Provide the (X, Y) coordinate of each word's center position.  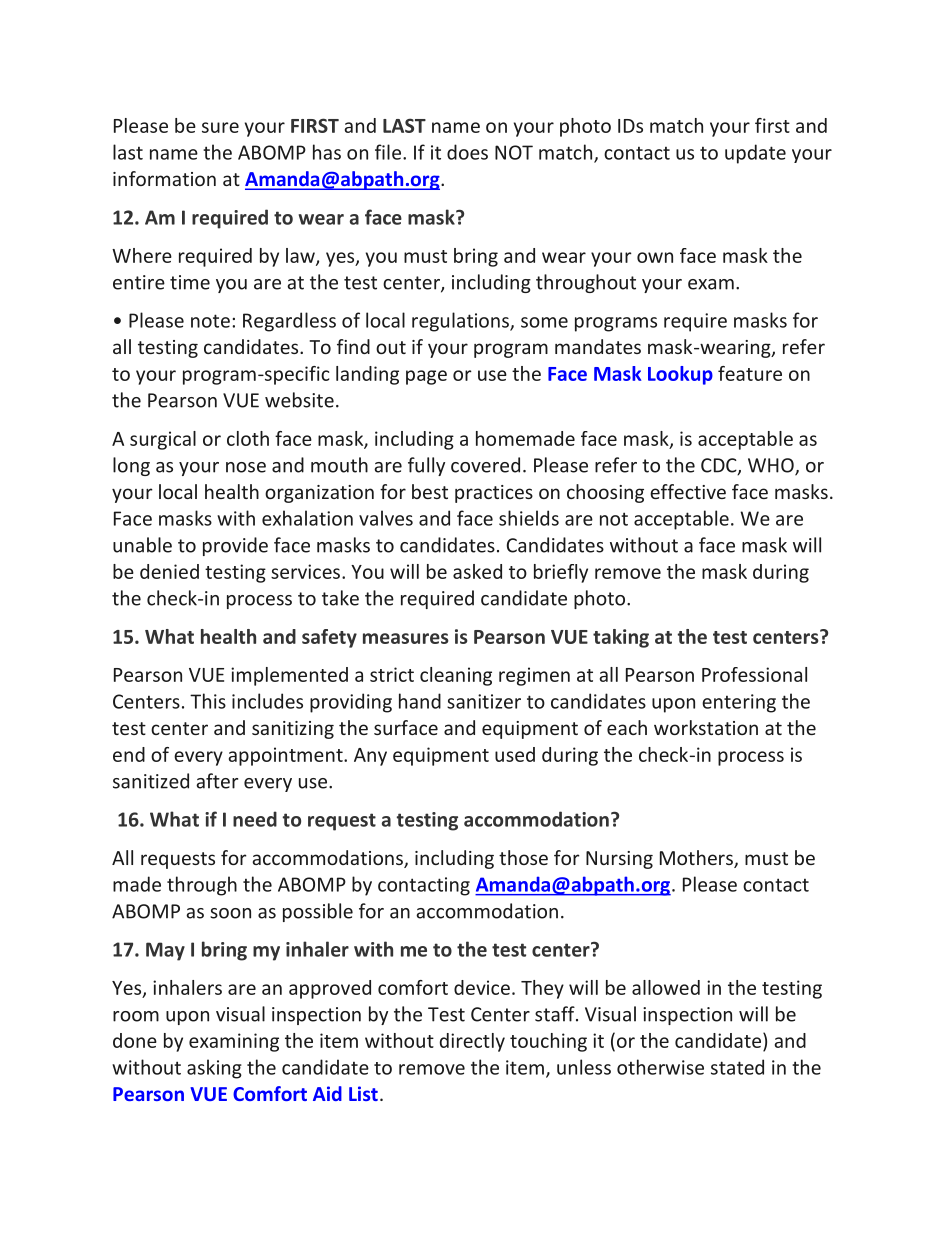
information (164, 178)
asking (214, 1069)
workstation (706, 727)
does (467, 152)
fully (426, 466)
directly (472, 1042)
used (515, 754)
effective (688, 491)
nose (246, 467)
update (755, 154)
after (217, 781)
